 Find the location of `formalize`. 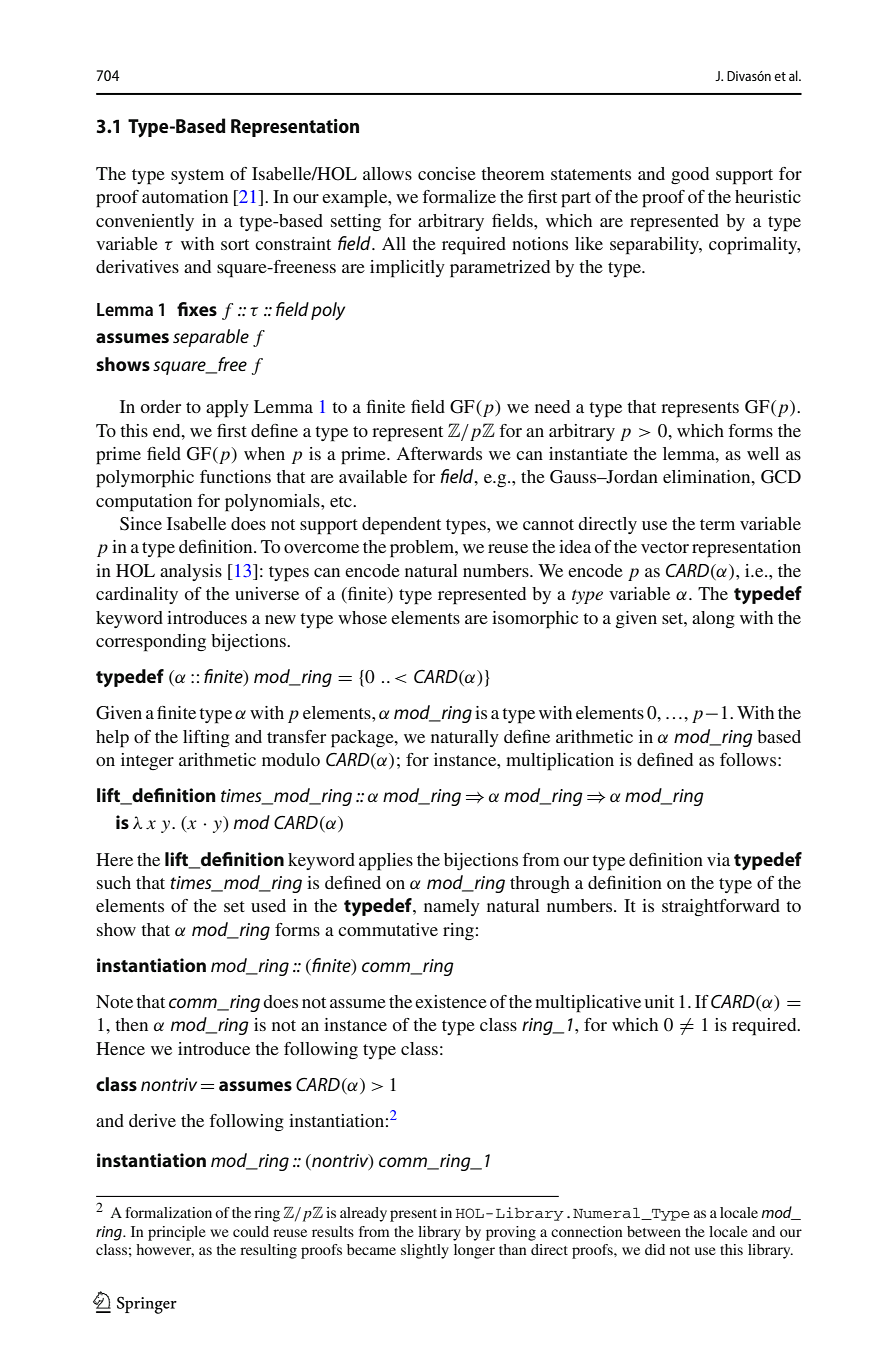

formalize is located at coordinates (459, 196).
